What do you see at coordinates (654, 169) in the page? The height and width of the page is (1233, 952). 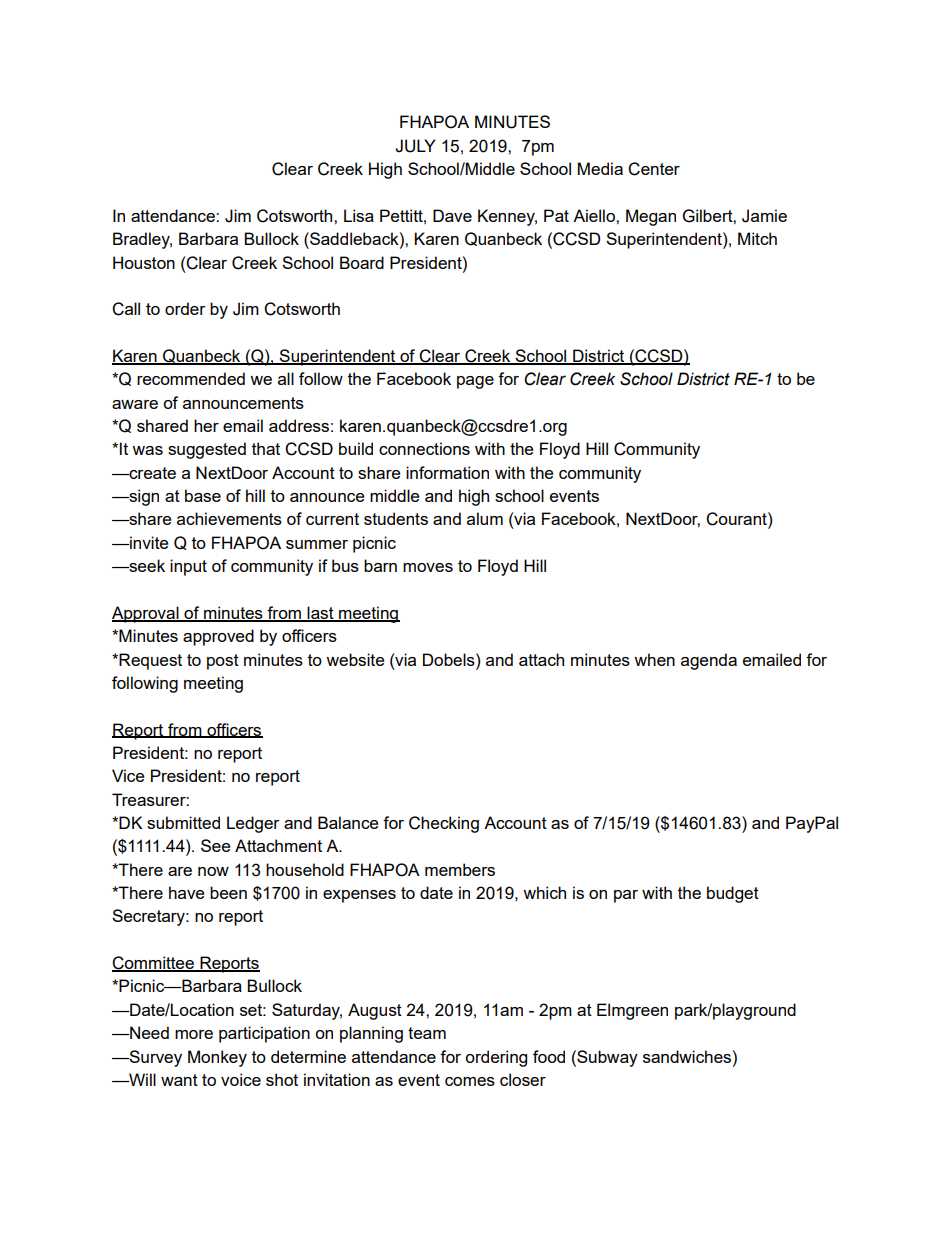 I see `Center` at bounding box center [654, 169].
